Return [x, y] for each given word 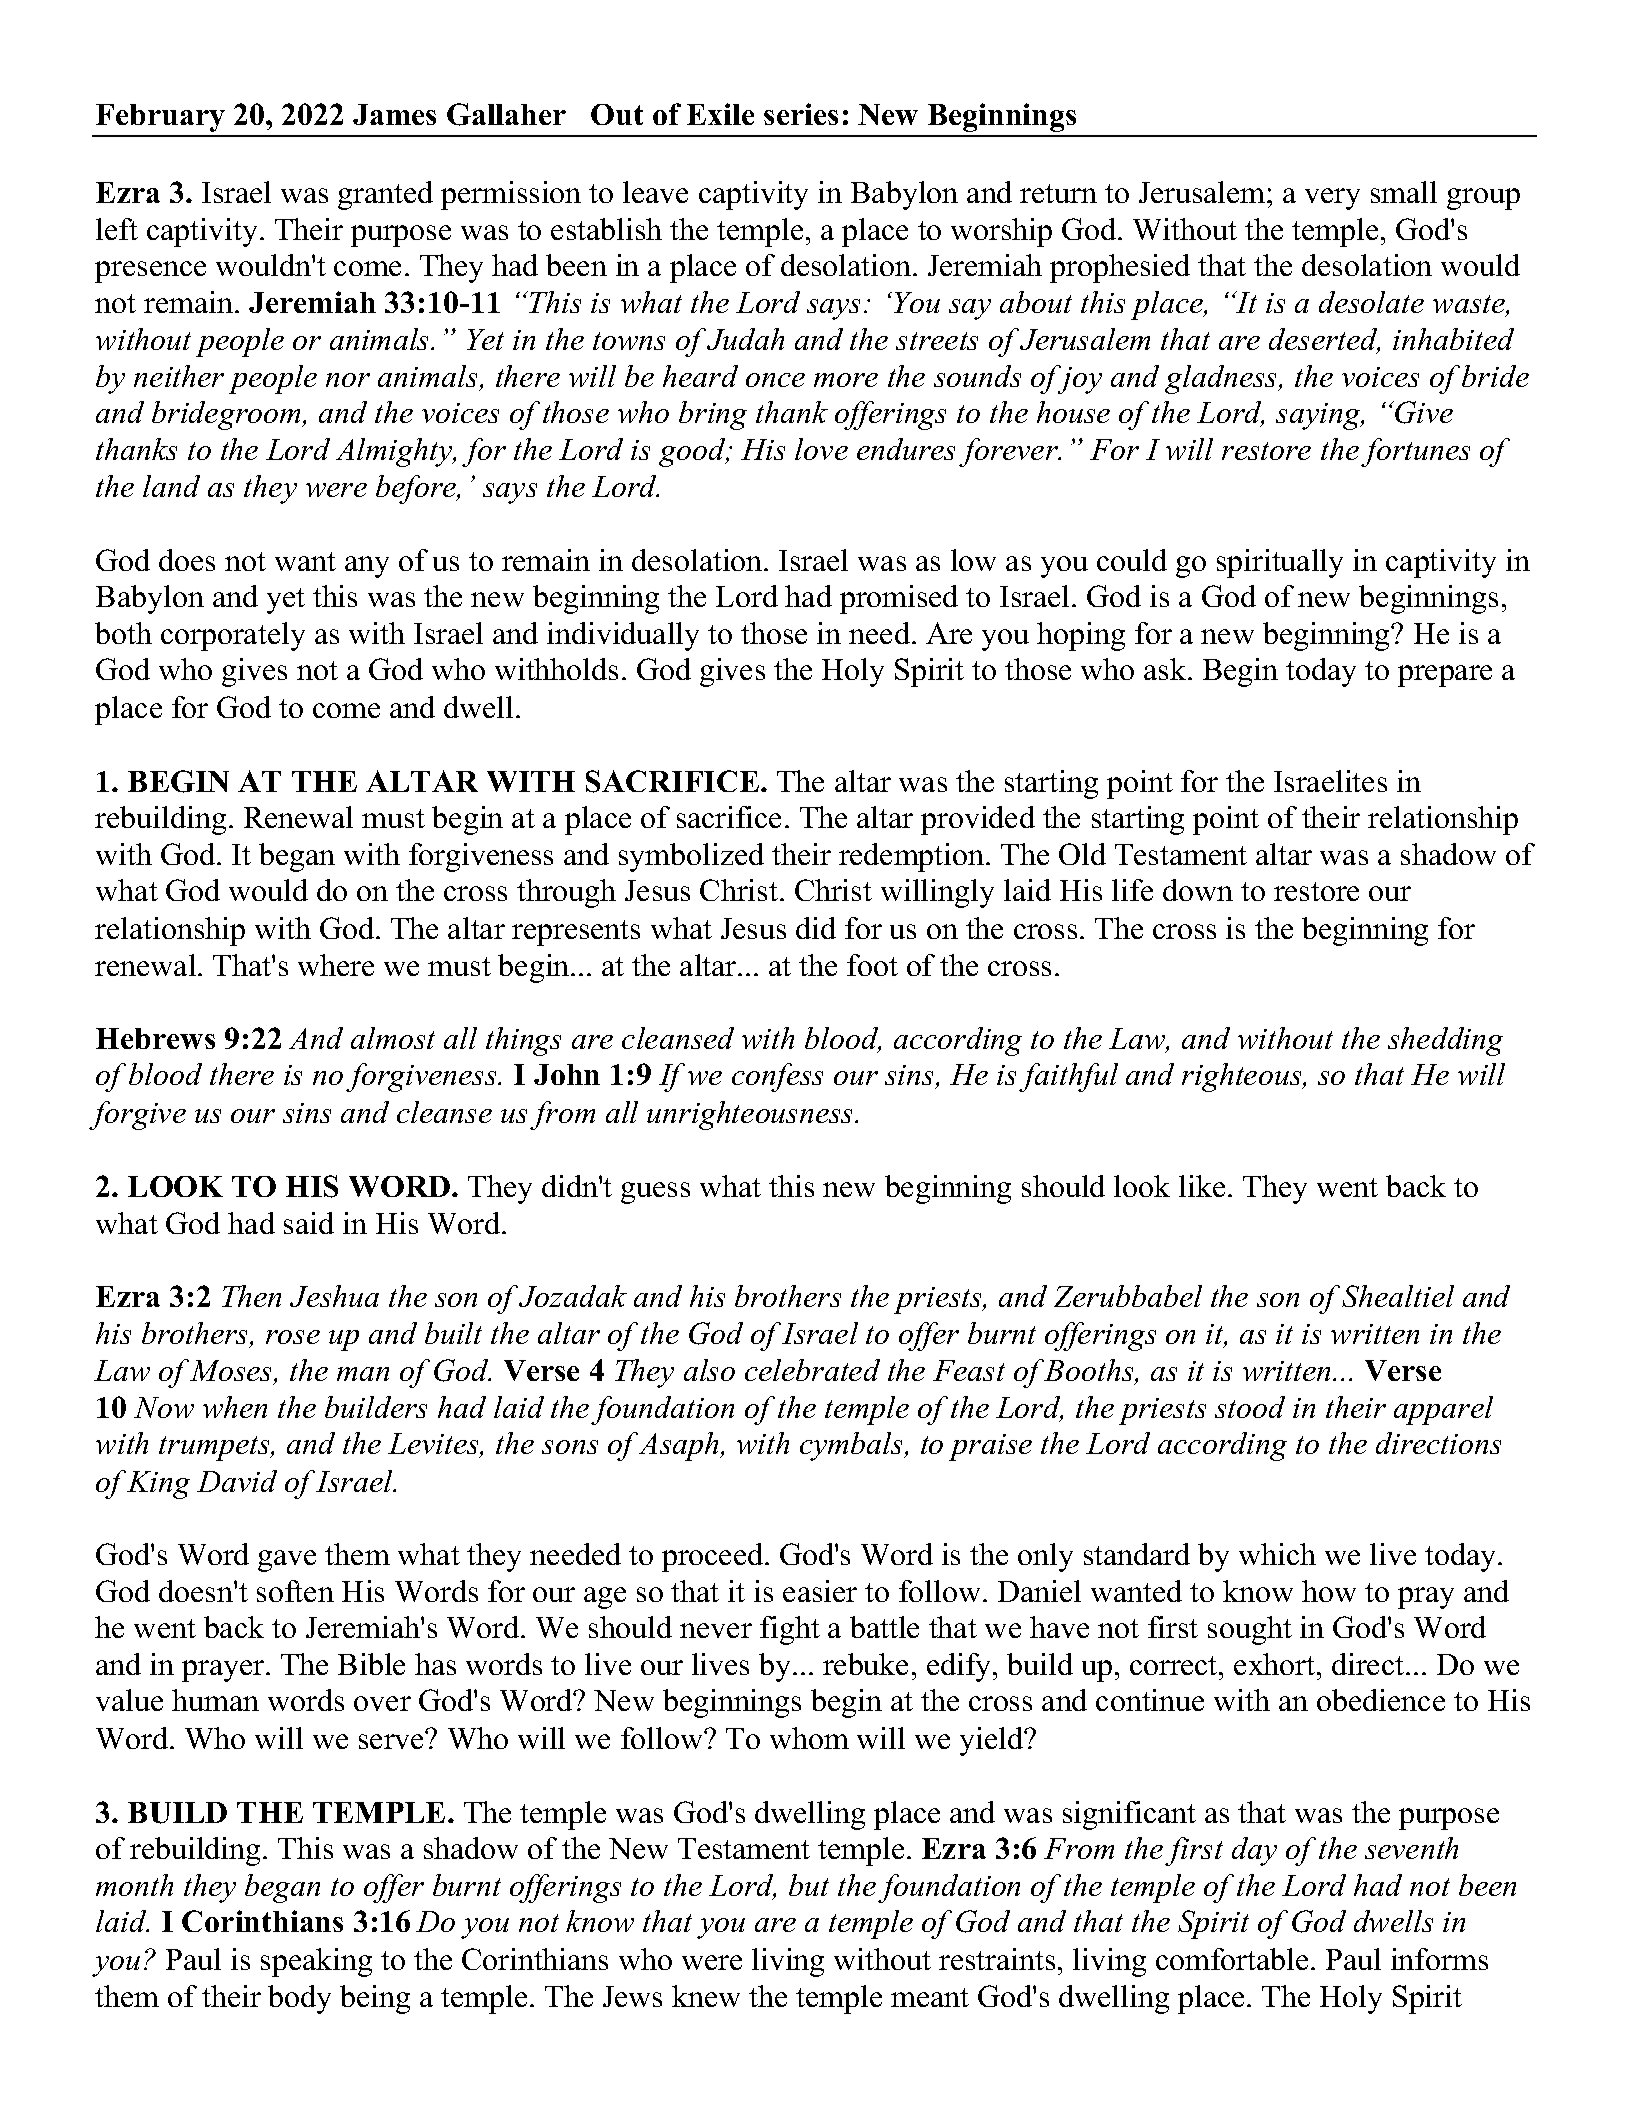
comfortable [1232, 1959]
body [299, 1999]
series [801, 114]
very [1332, 199]
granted [385, 195]
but [809, 1885]
